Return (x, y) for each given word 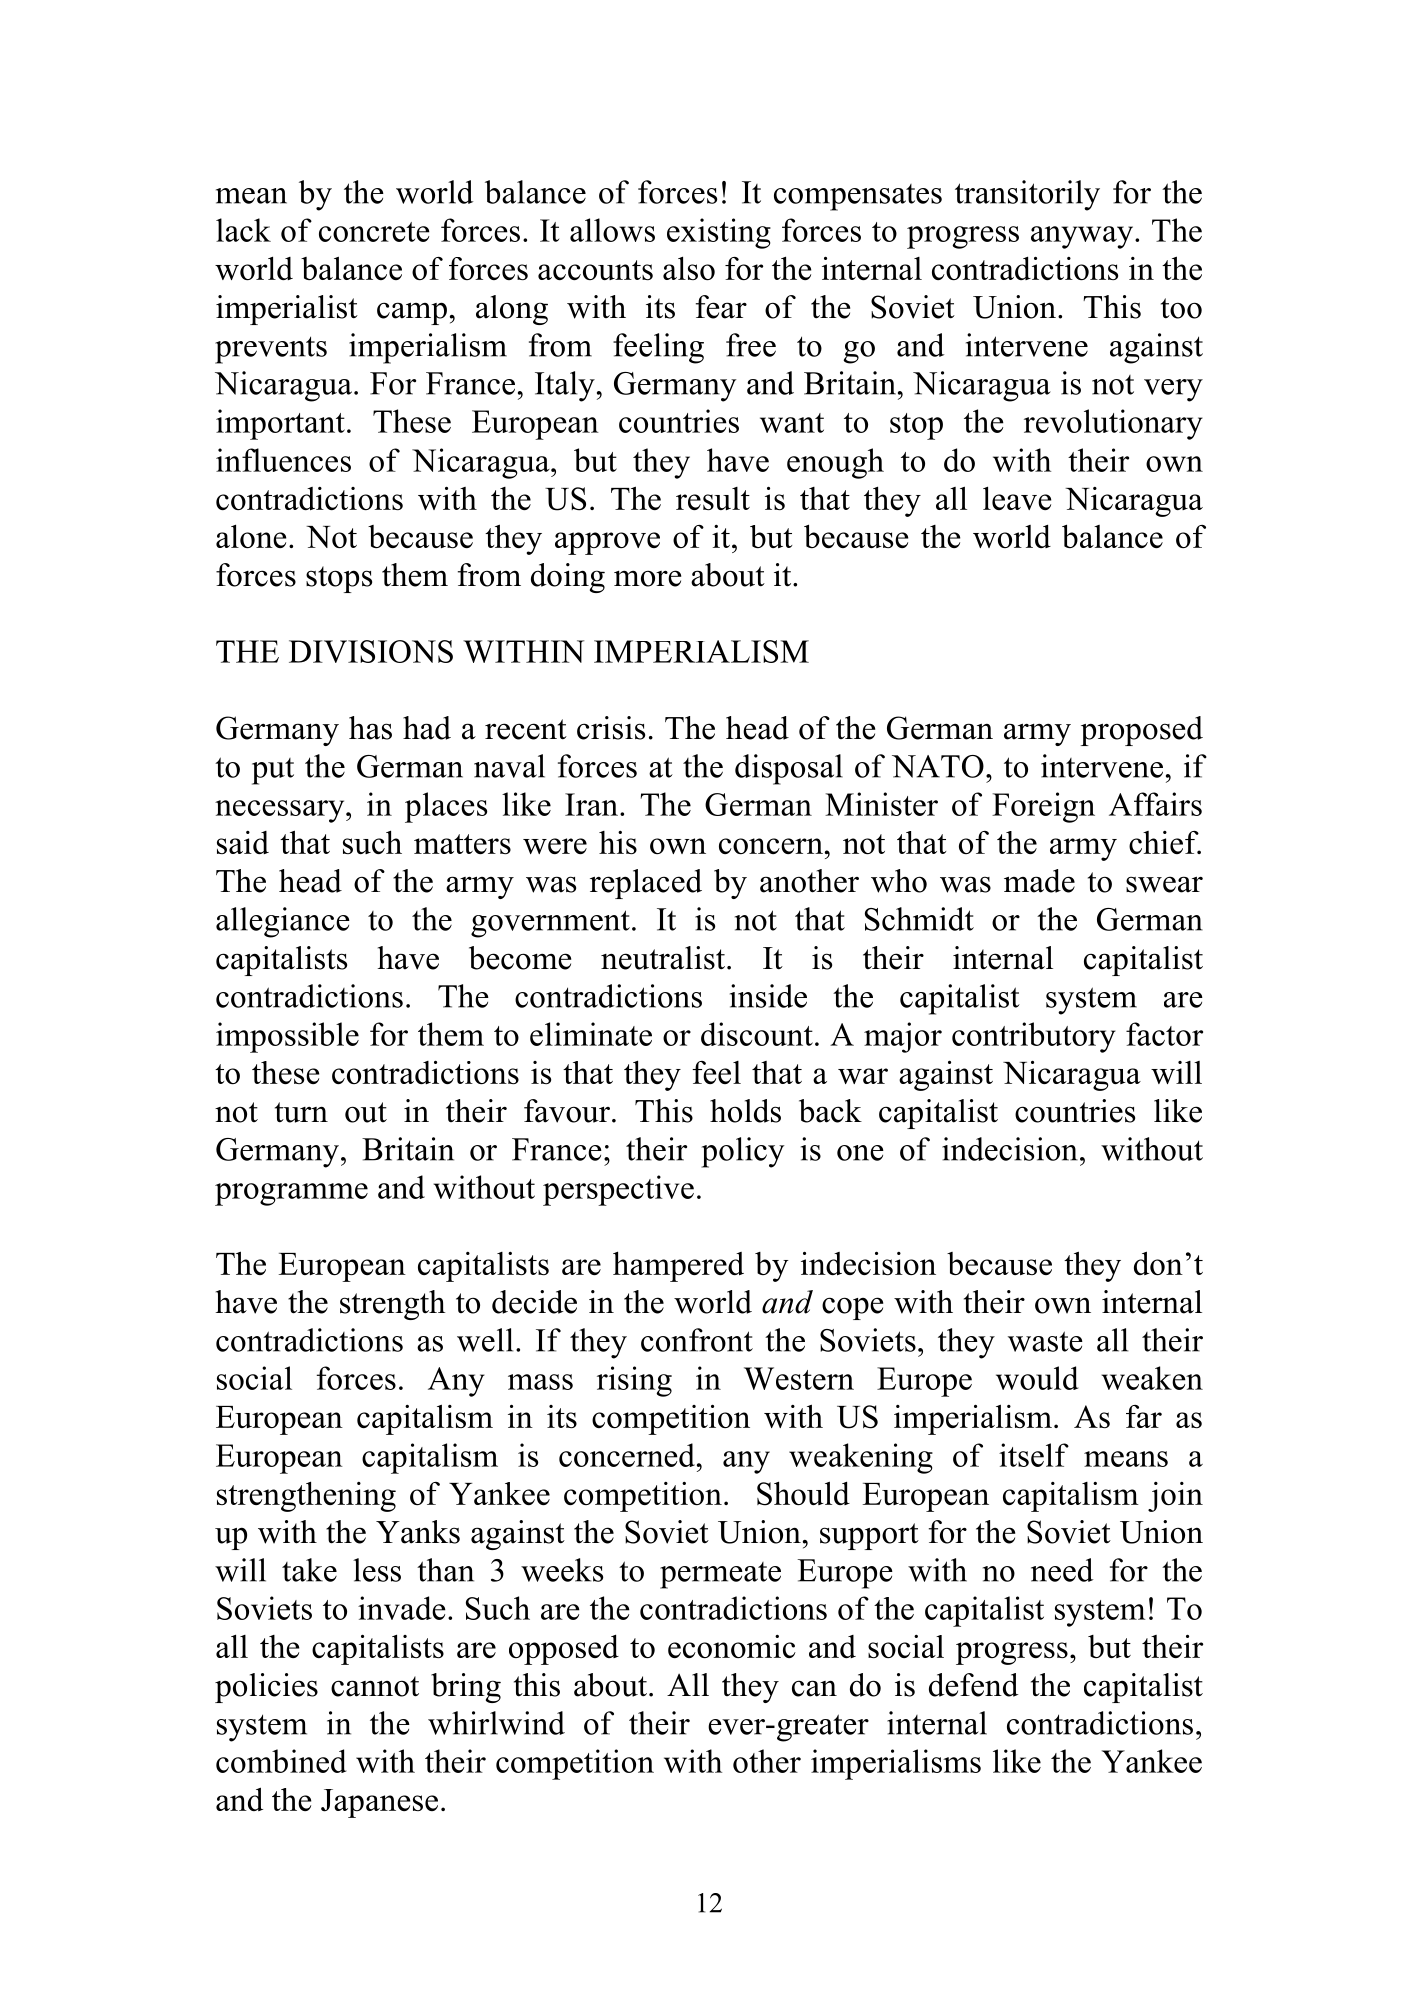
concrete (374, 232)
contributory (1034, 1037)
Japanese (379, 1803)
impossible (287, 1037)
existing (719, 233)
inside (768, 996)
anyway (1082, 237)
